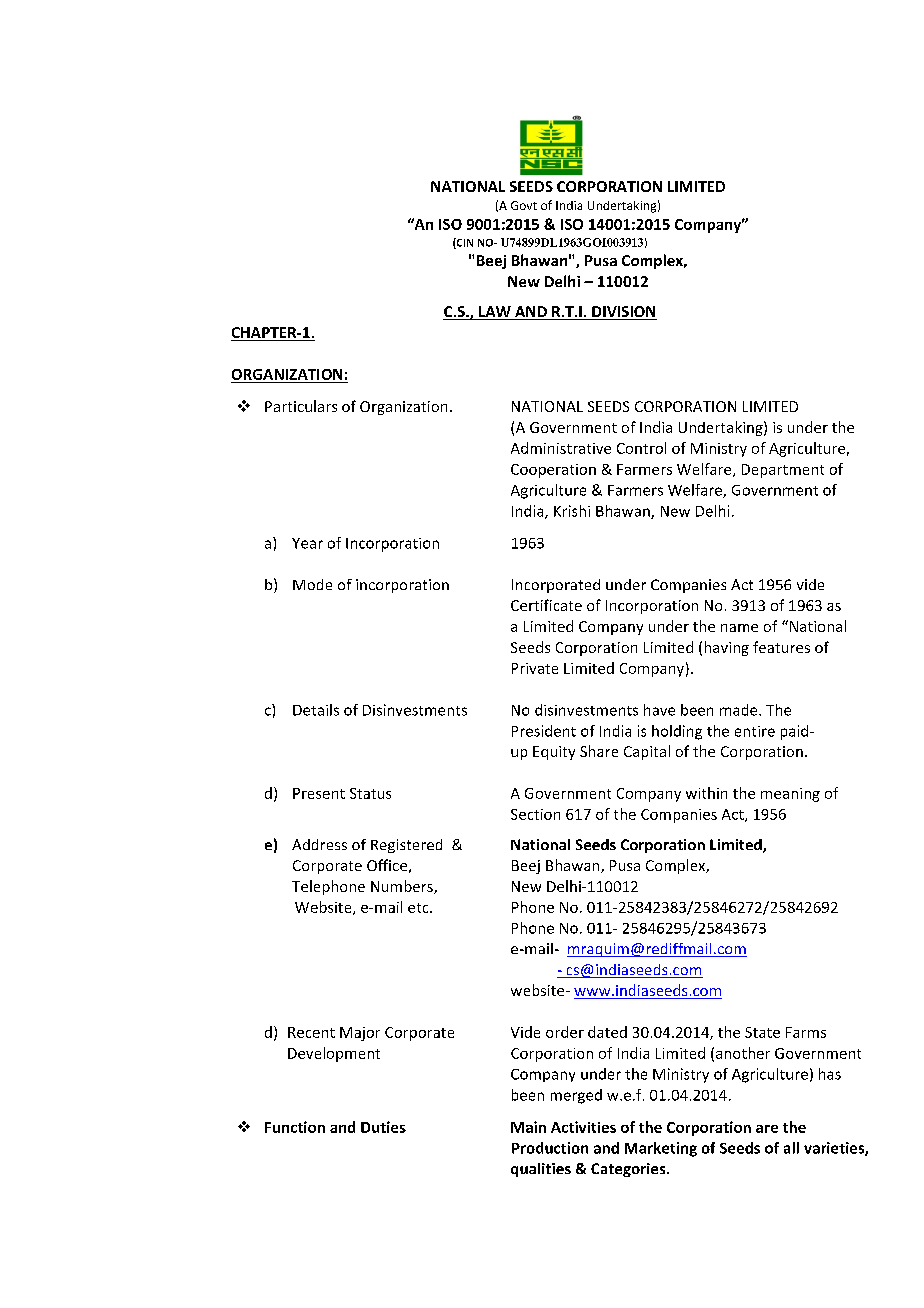 The image size is (924, 1308). Describe the element at coordinates (403, 887) in the screenshot. I see `Numbers` at that location.
